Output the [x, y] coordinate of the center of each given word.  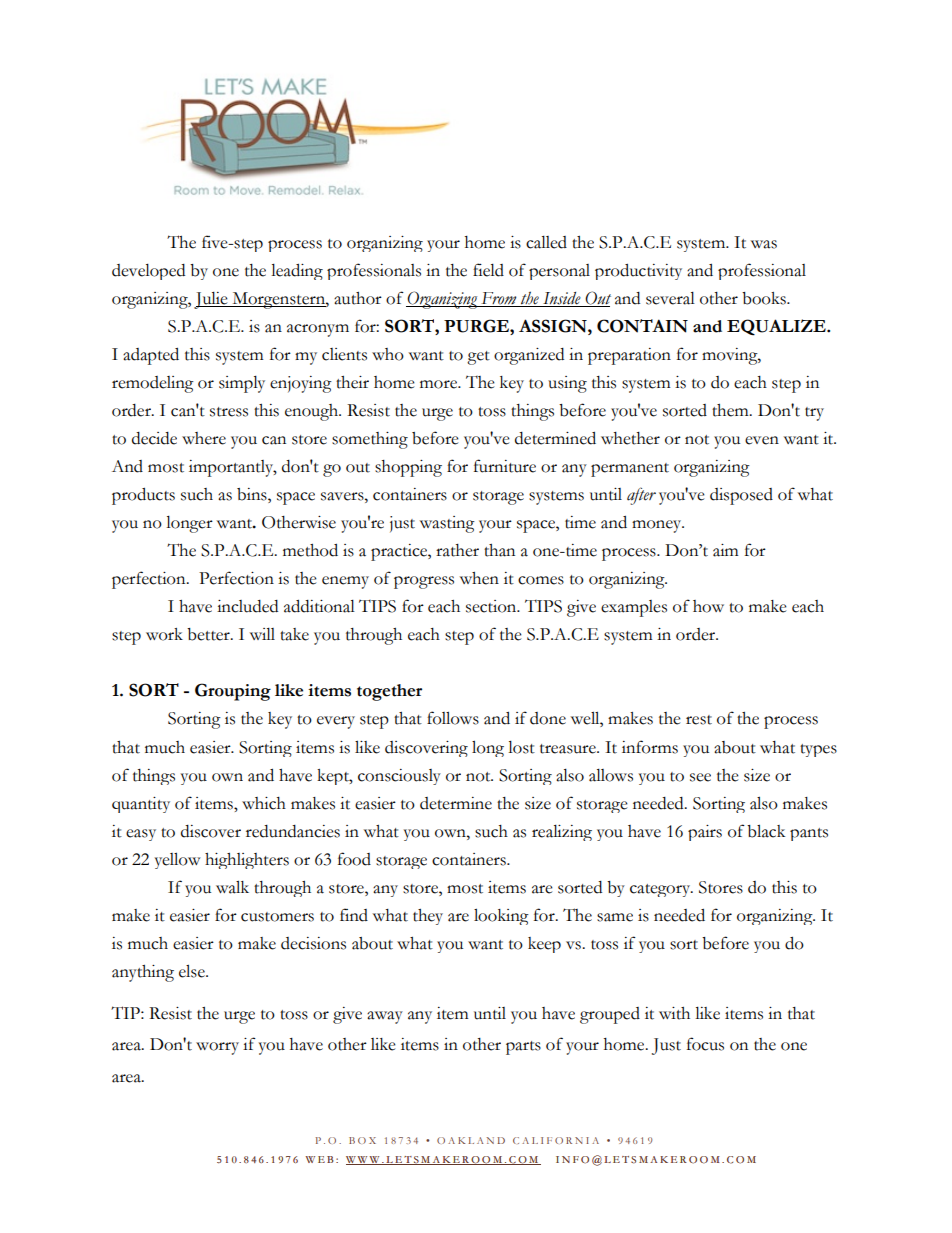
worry [217, 1048]
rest [699, 720]
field [488, 270]
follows [453, 718]
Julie [212, 300]
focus [705, 1044]
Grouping [233, 692]
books [765, 298]
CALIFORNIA [556, 1140]
